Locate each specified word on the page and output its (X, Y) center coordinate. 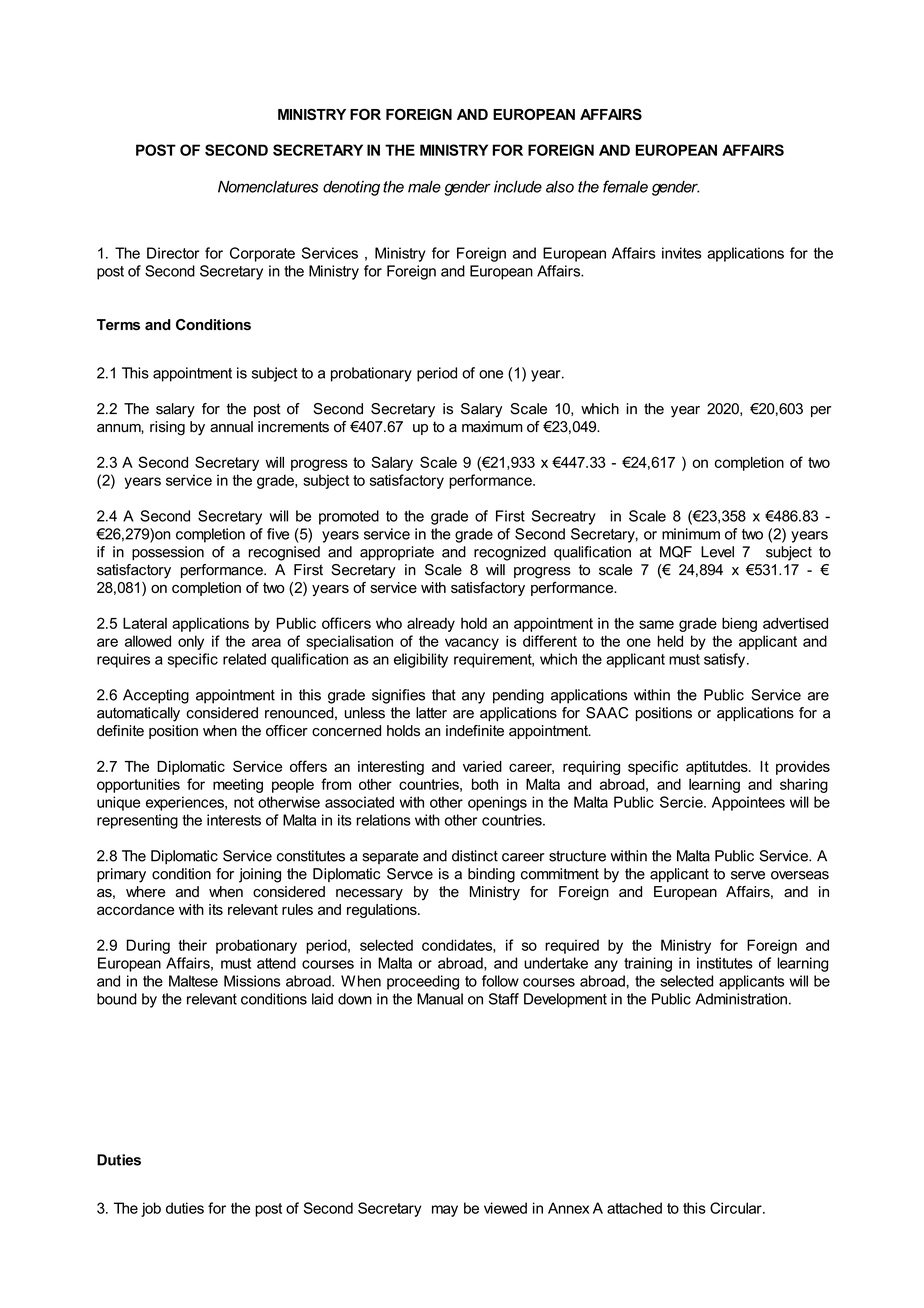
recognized (510, 553)
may (445, 1211)
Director (173, 253)
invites (681, 253)
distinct (475, 856)
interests (234, 820)
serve (748, 875)
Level (717, 552)
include (518, 187)
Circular (737, 1208)
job (151, 1209)
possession (168, 553)
